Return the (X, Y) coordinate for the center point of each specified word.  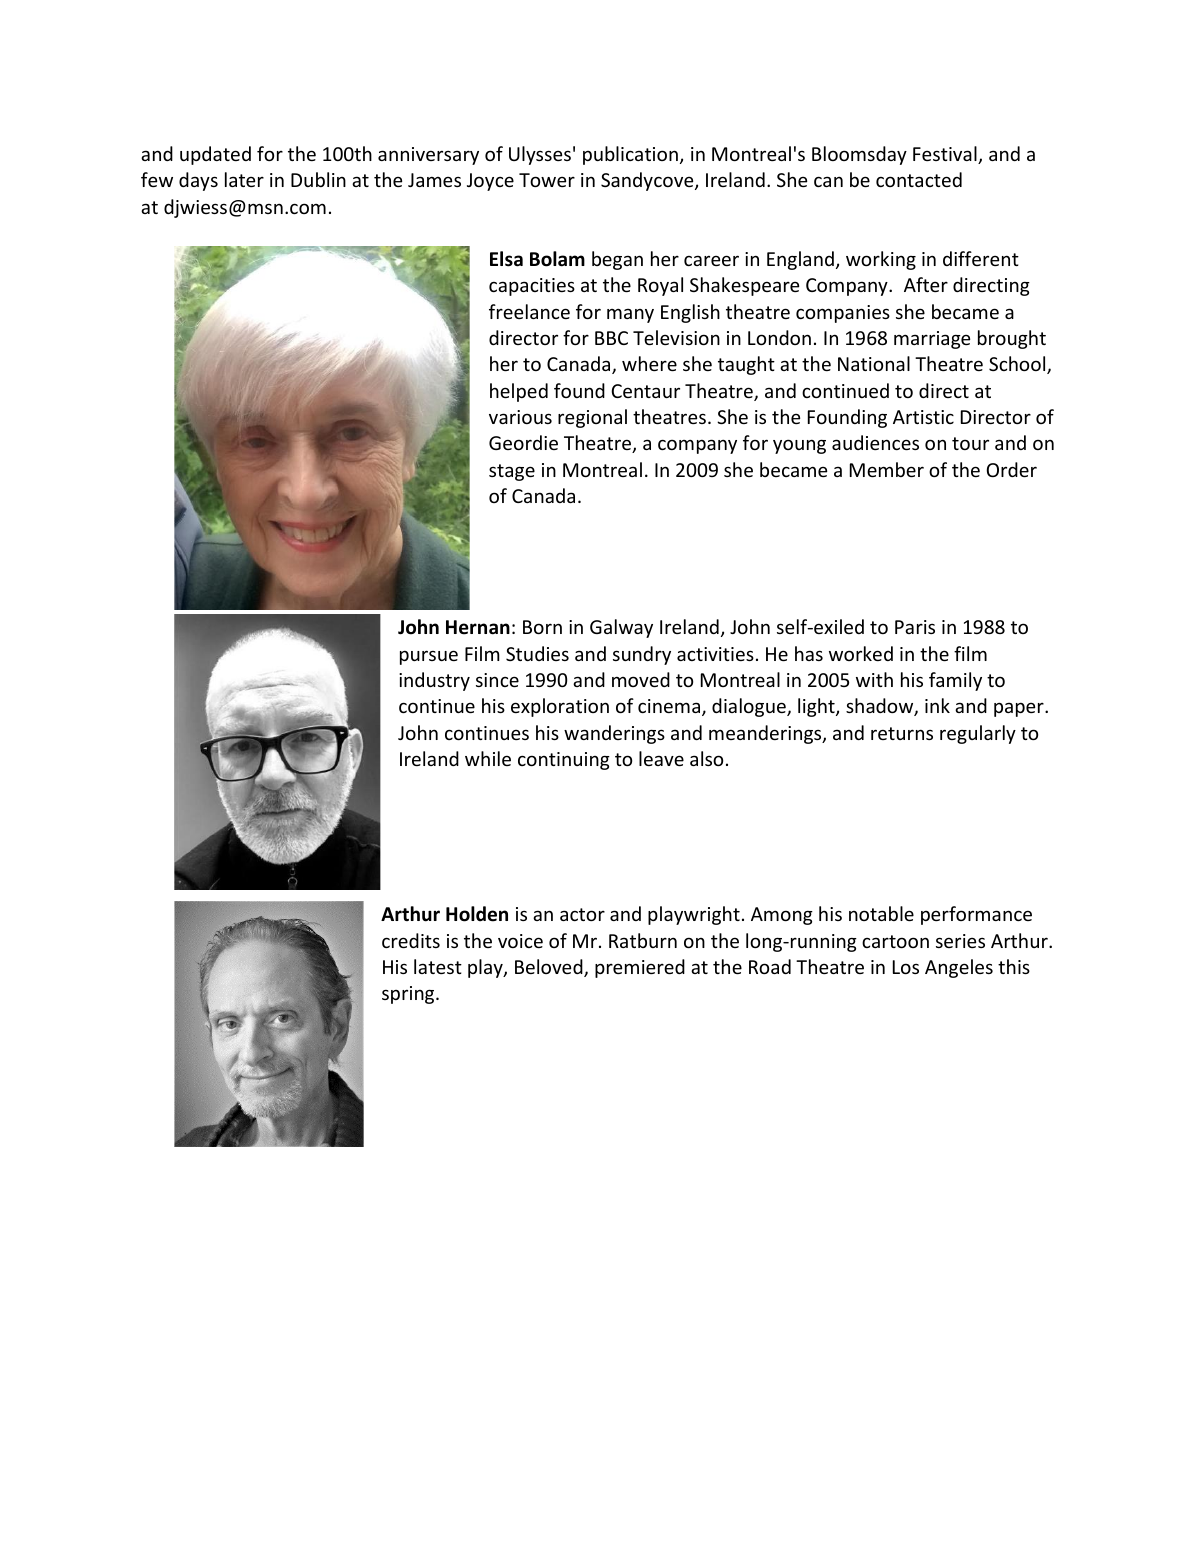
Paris (915, 627)
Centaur (645, 391)
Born (542, 627)
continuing (564, 761)
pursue (429, 657)
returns (902, 733)
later (244, 179)
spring (409, 995)
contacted (919, 179)
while (488, 758)
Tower (547, 180)
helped (519, 392)
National (874, 363)
